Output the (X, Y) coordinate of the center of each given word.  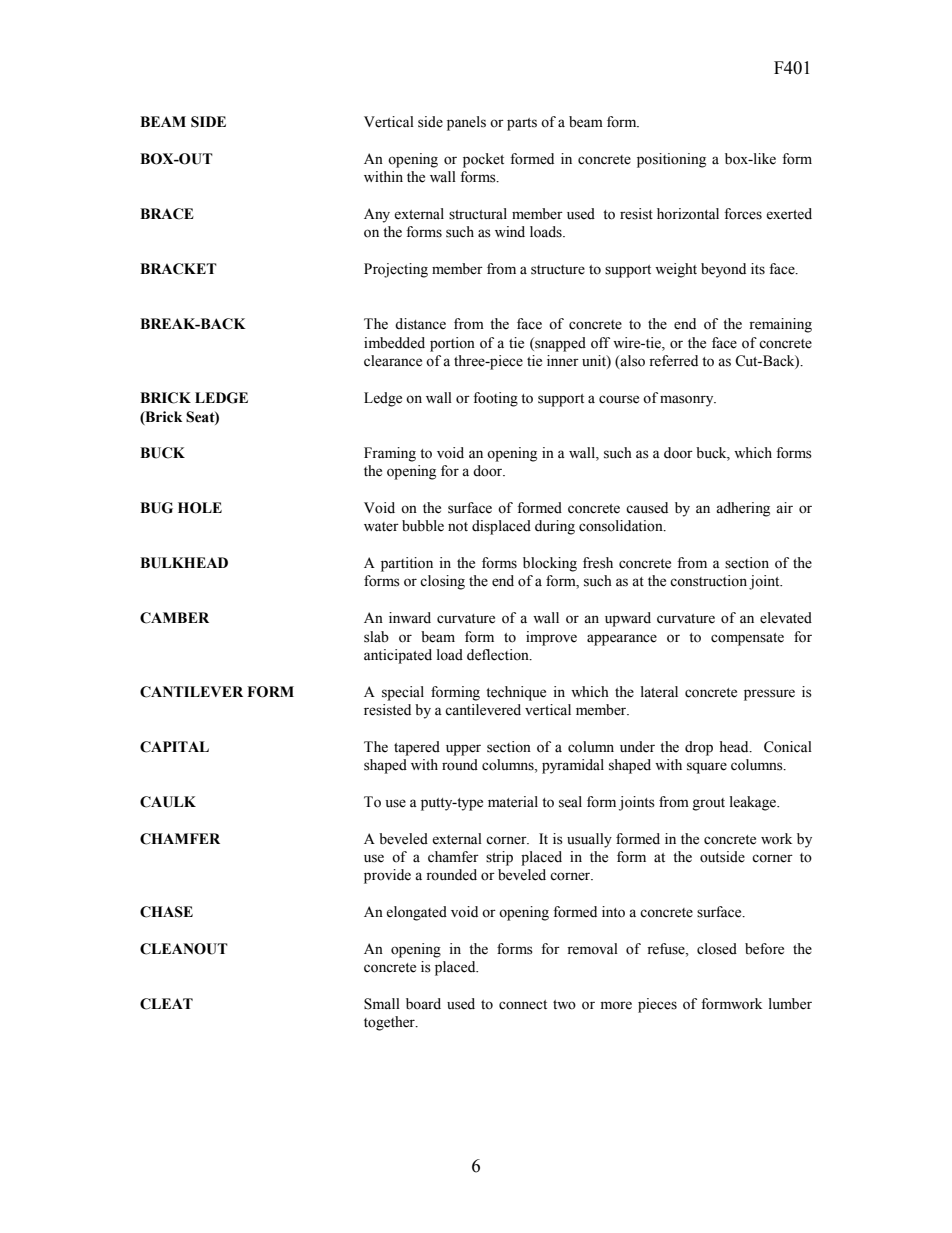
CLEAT (166, 1004)
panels (466, 123)
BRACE (167, 214)
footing (495, 399)
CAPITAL (174, 747)
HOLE (200, 508)
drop (699, 748)
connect (523, 1005)
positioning (671, 160)
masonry (688, 401)
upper (463, 750)
